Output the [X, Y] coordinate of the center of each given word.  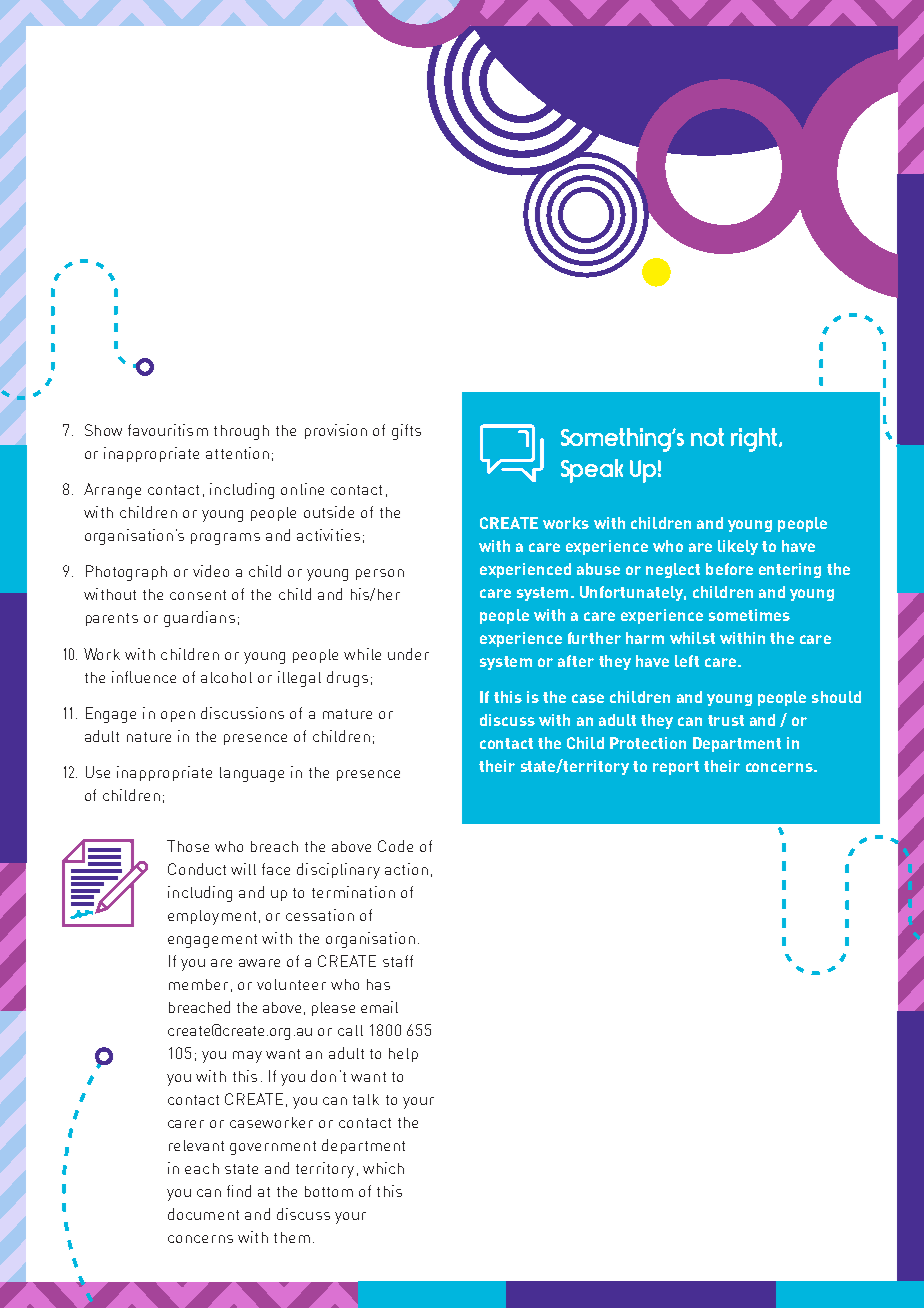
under [408, 654]
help [403, 1055]
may [247, 1057]
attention [237, 453]
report [676, 768]
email [379, 1007]
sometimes [749, 615]
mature [347, 714]
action [406, 869]
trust [726, 720]
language [252, 774]
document [203, 1214]
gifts [406, 432]
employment [212, 917]
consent [198, 595]
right [755, 440]
